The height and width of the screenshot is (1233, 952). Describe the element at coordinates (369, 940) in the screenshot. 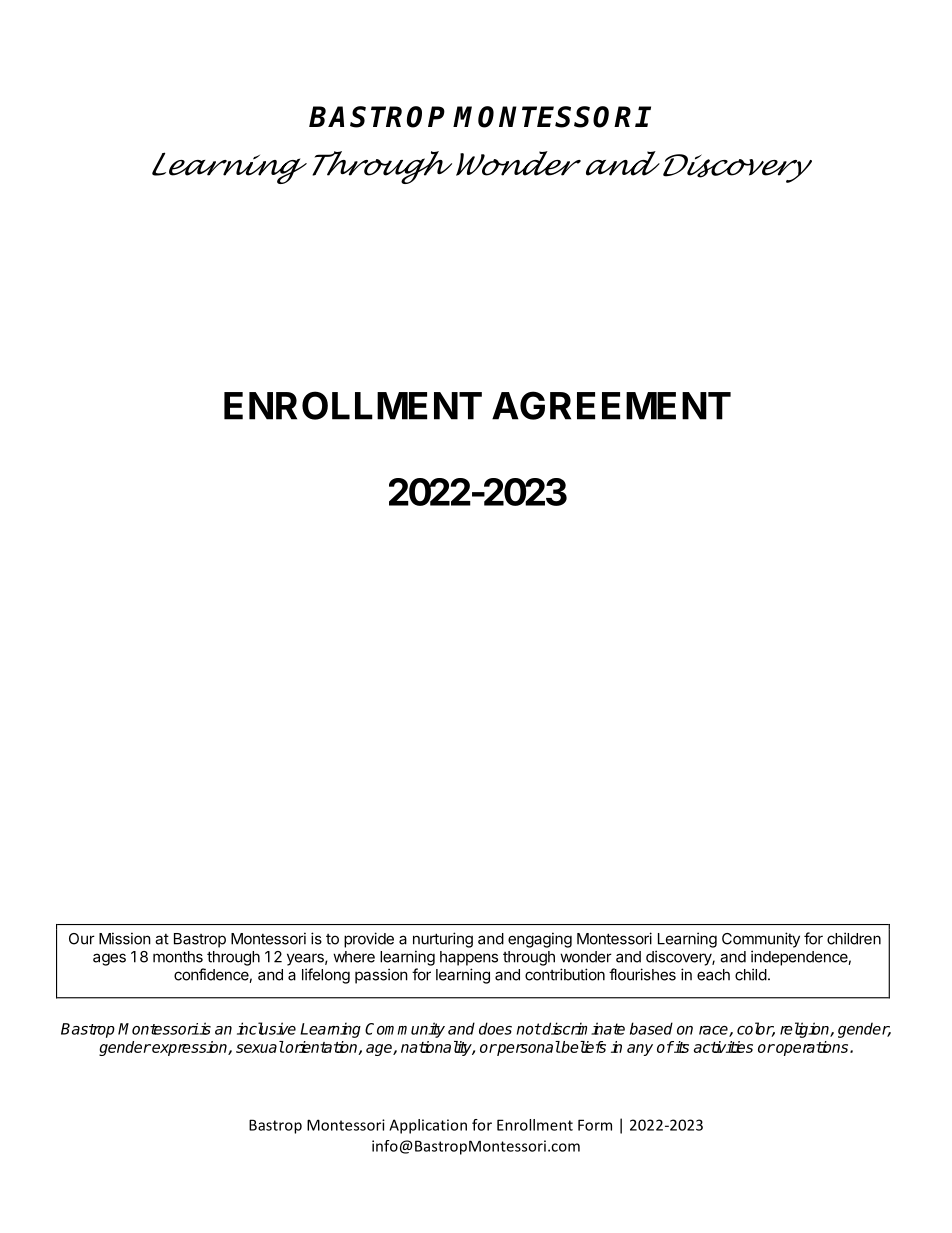

I see `provide` at that location.
